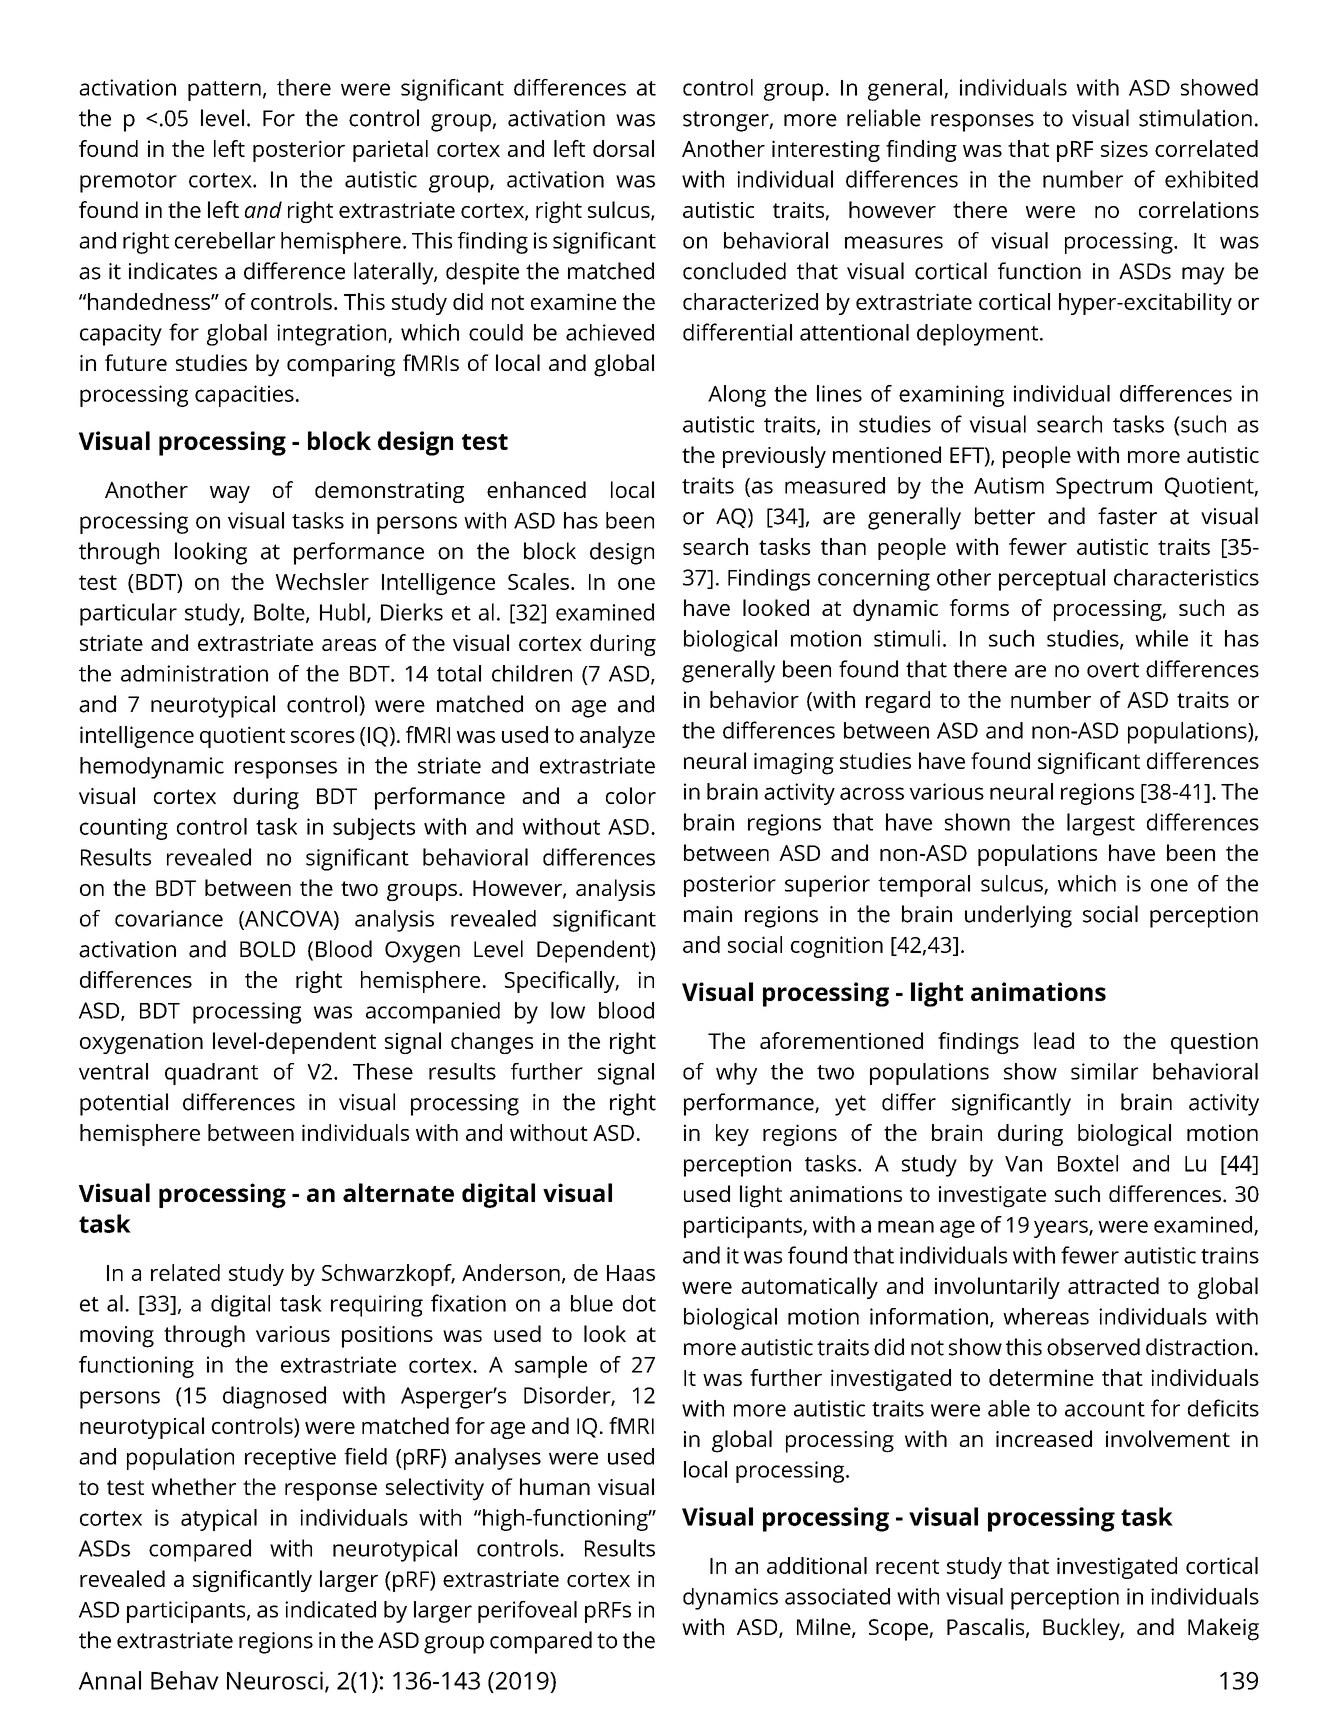 This screenshot has width=1338, height=1732. Describe the element at coordinates (224, 91) in the screenshot. I see `pattern` at that location.
